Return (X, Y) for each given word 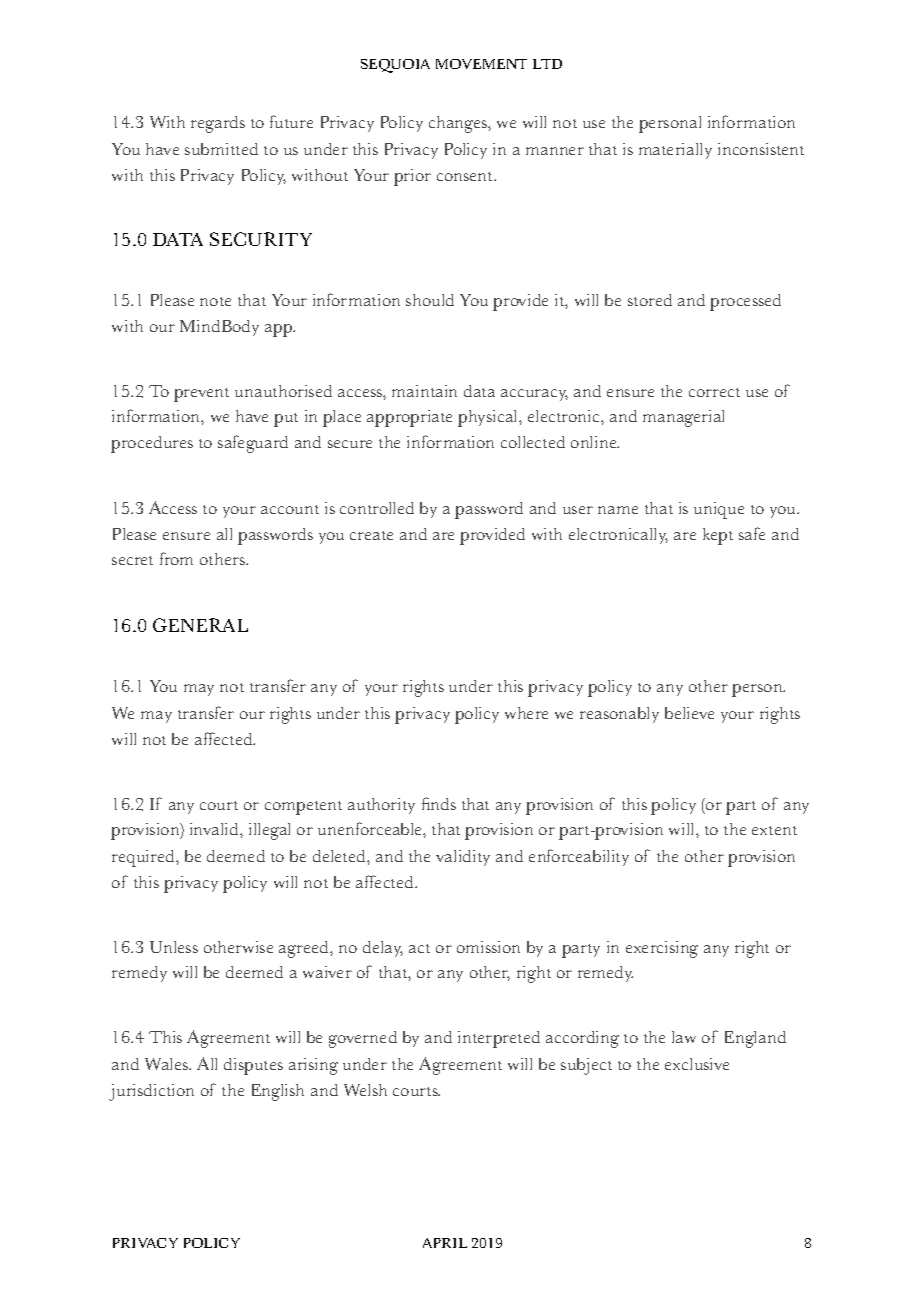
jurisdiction (151, 1092)
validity (463, 858)
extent (774, 830)
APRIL (445, 1243)
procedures (152, 444)
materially (675, 151)
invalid (215, 829)
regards (218, 124)
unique (719, 510)
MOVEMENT (481, 64)
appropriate (409, 418)
